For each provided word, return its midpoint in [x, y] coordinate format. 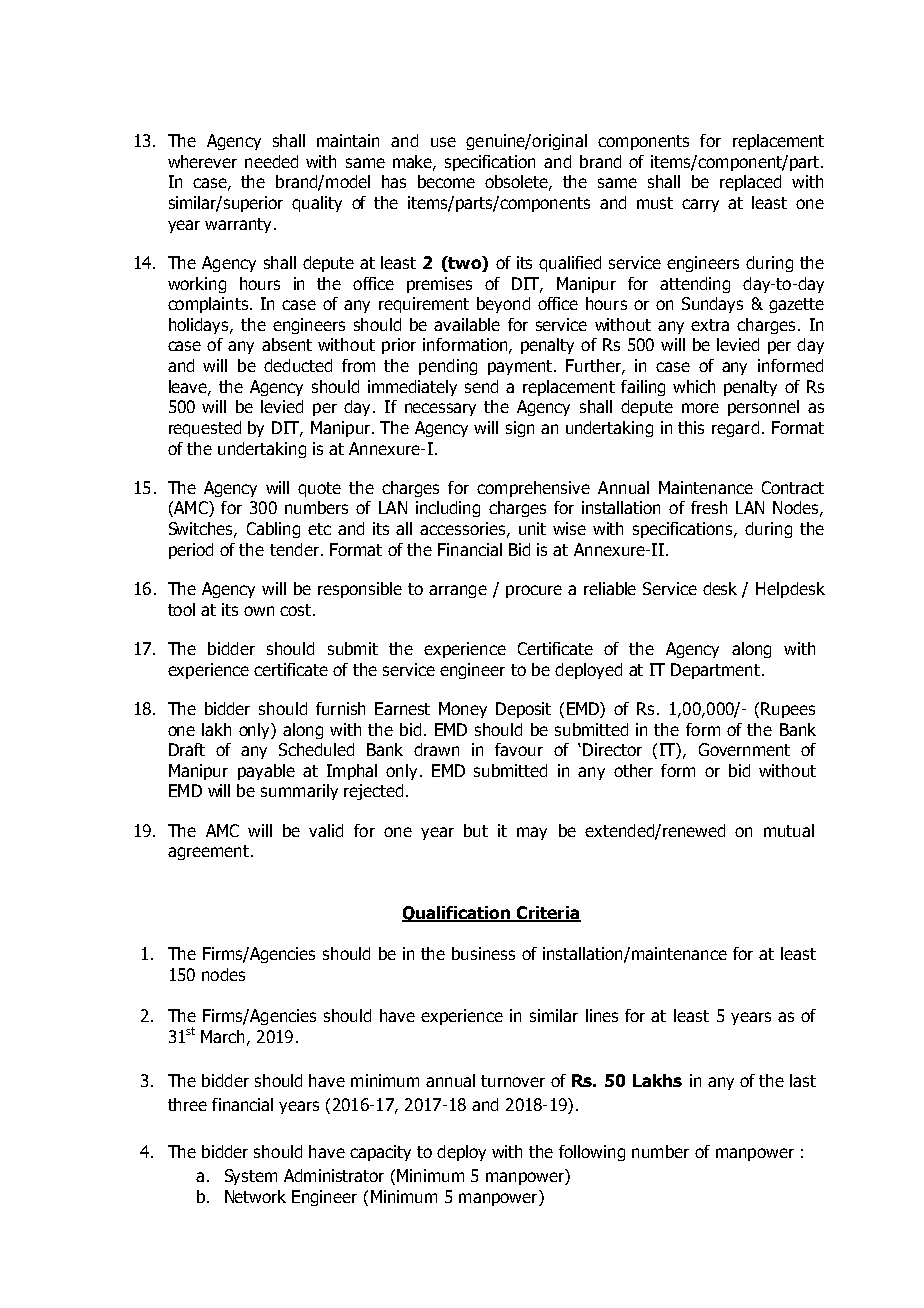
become [446, 181]
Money [463, 710]
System [251, 1177]
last [803, 1080]
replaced [750, 183]
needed [271, 161]
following [592, 1153]
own [259, 611]
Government [744, 749]
